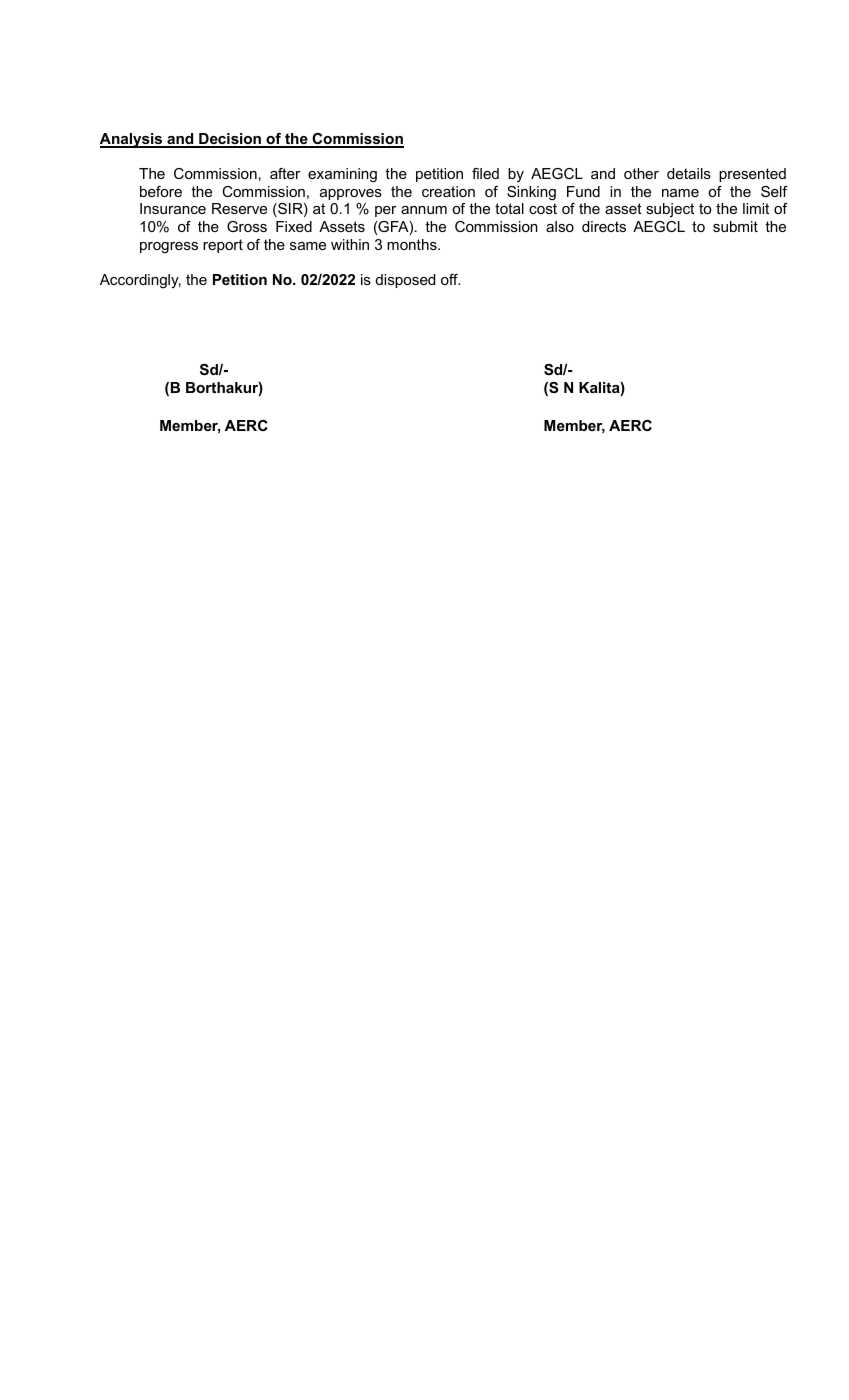 The height and width of the screenshot is (1400, 849). What do you see at coordinates (413, 244) in the screenshot?
I see `months` at bounding box center [413, 244].
